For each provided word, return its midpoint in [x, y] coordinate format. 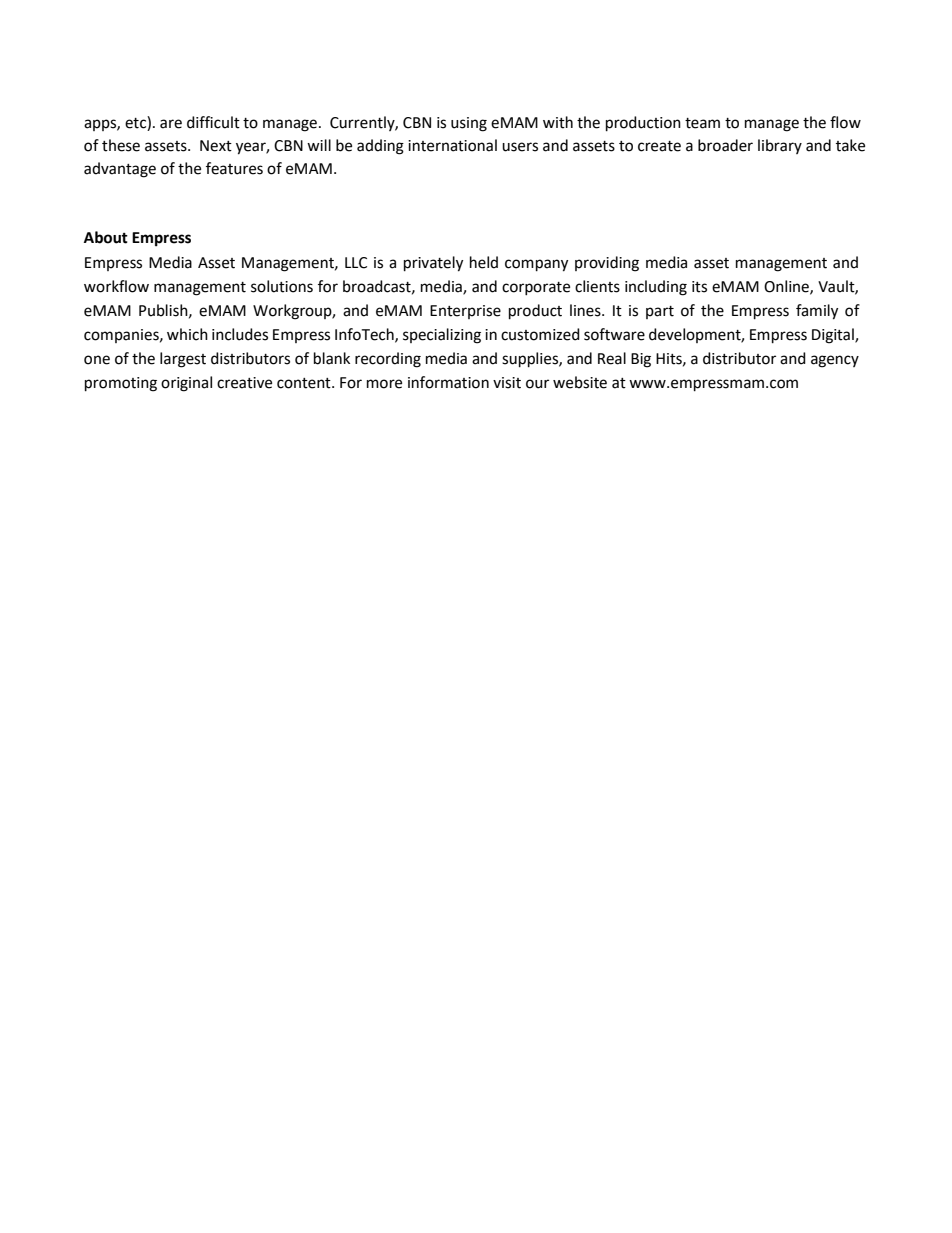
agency [835, 361]
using [469, 124]
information [448, 382]
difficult [213, 122]
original [186, 384]
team [702, 123]
